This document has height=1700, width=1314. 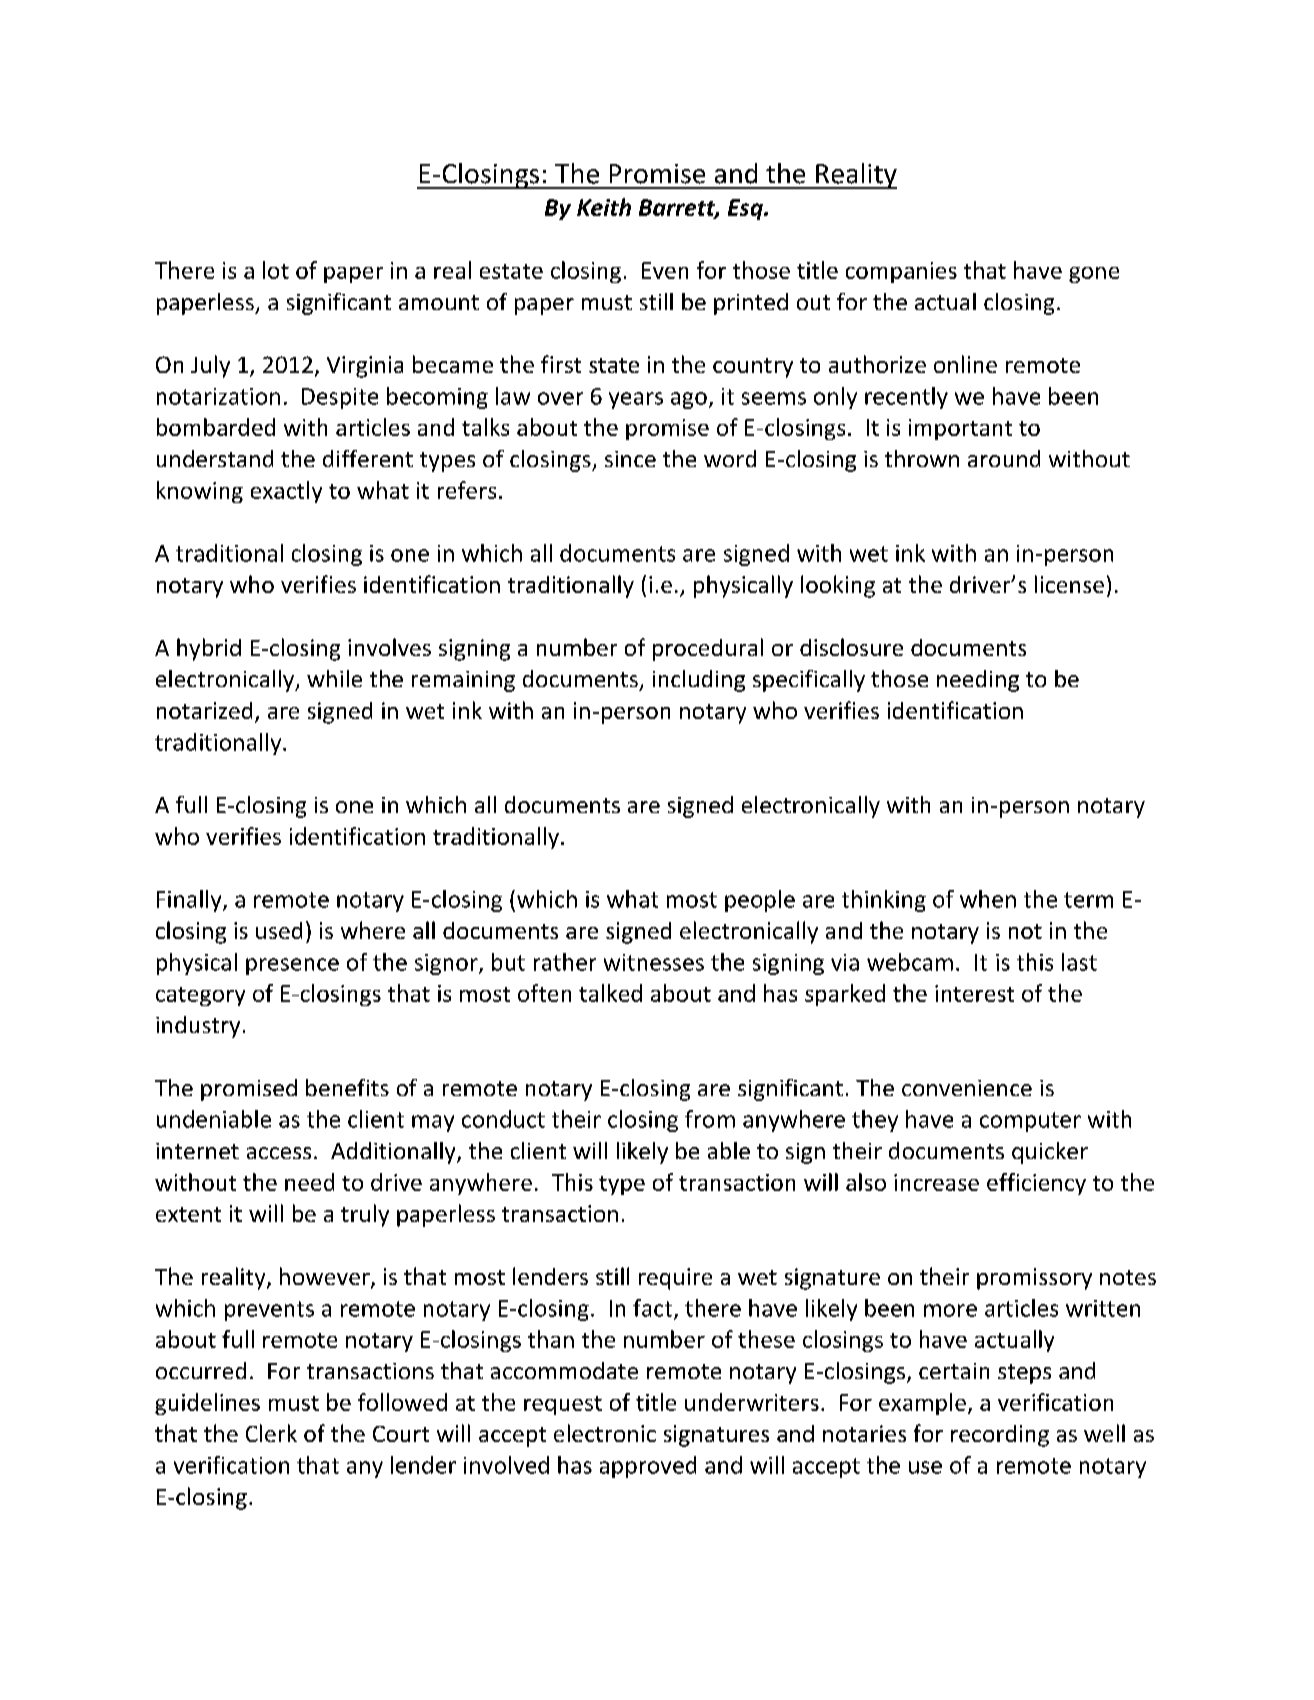 I want to click on exactly, so click(x=286, y=492).
